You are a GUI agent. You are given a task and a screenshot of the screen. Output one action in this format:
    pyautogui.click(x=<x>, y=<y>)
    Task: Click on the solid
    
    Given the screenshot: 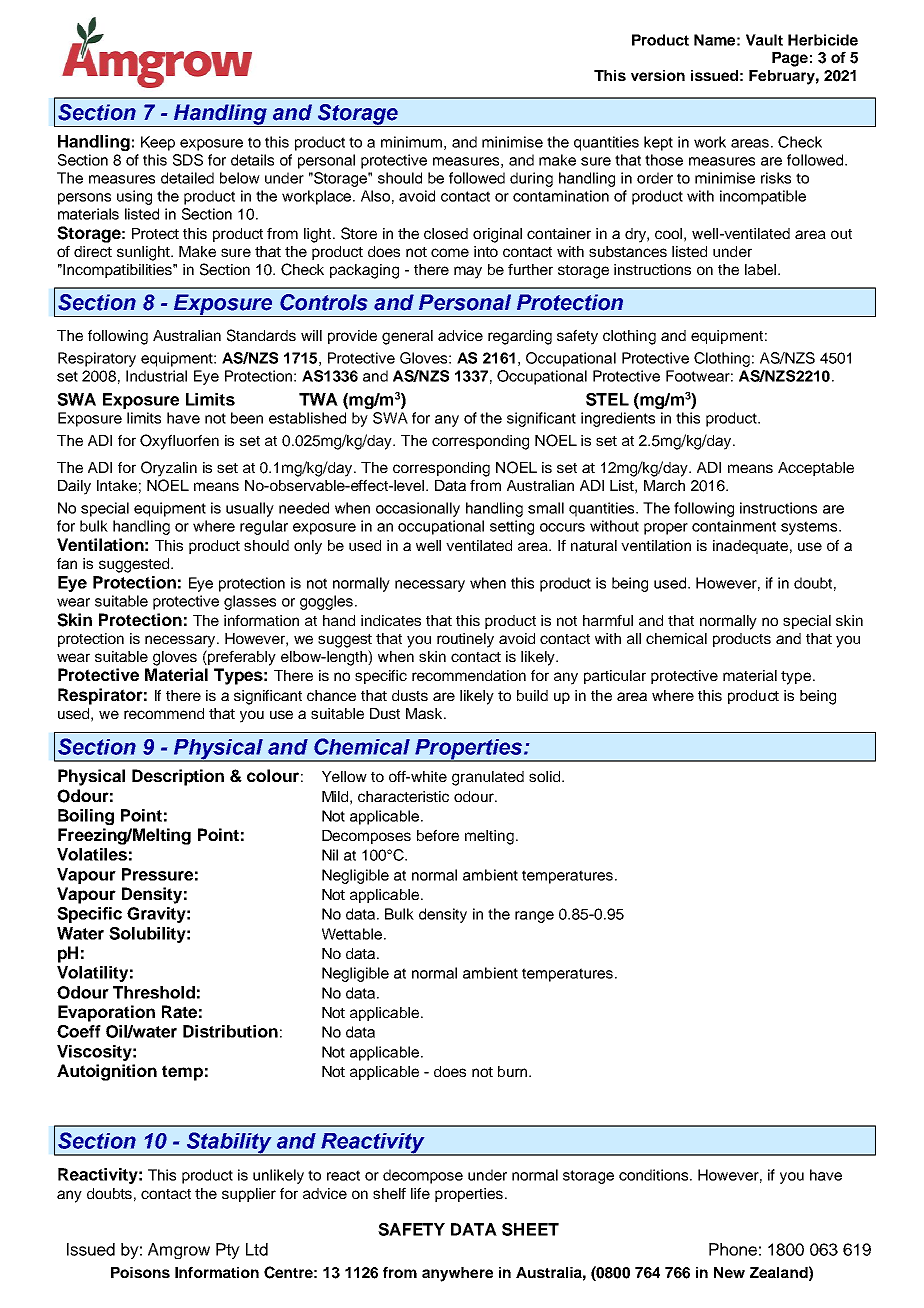 What is the action you would take?
    pyautogui.click(x=546, y=776)
